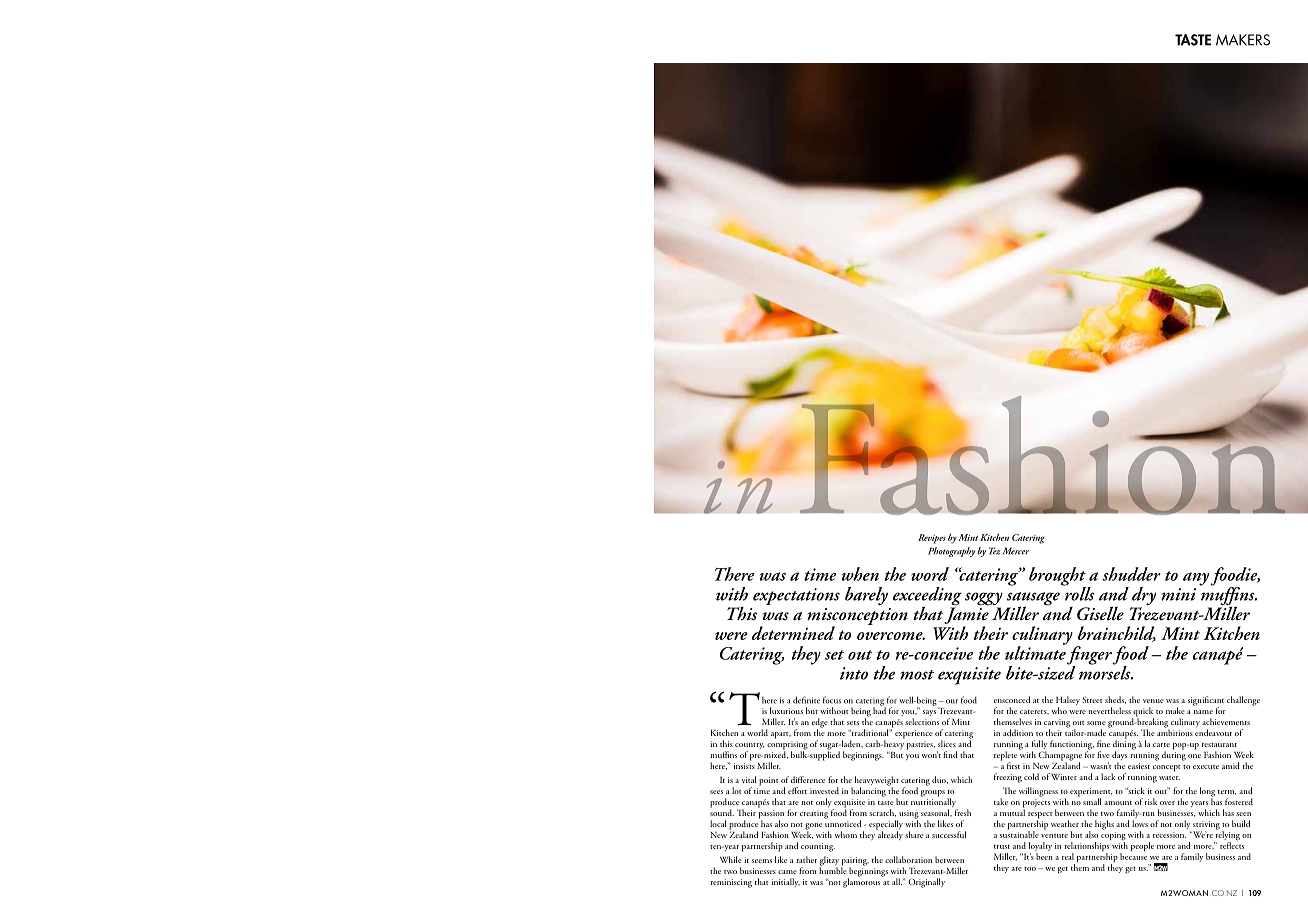 Image resolution: width=1308 pixels, height=924 pixels. I want to click on when, so click(860, 574).
